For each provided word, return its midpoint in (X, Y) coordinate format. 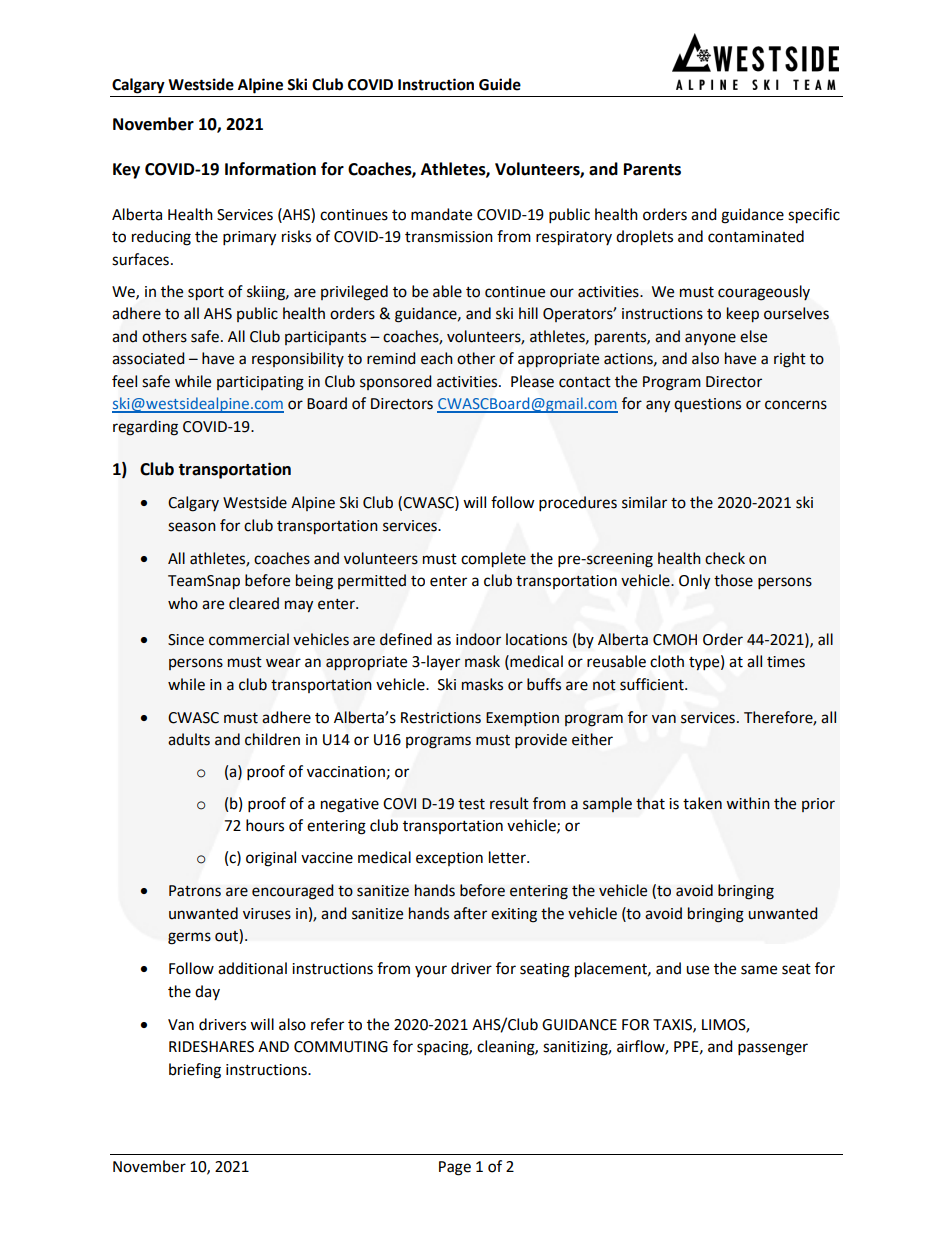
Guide (500, 84)
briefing (195, 1071)
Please (532, 381)
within (748, 803)
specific (814, 216)
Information (270, 169)
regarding (145, 428)
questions (707, 405)
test (471, 804)
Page (455, 1168)
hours (265, 825)
